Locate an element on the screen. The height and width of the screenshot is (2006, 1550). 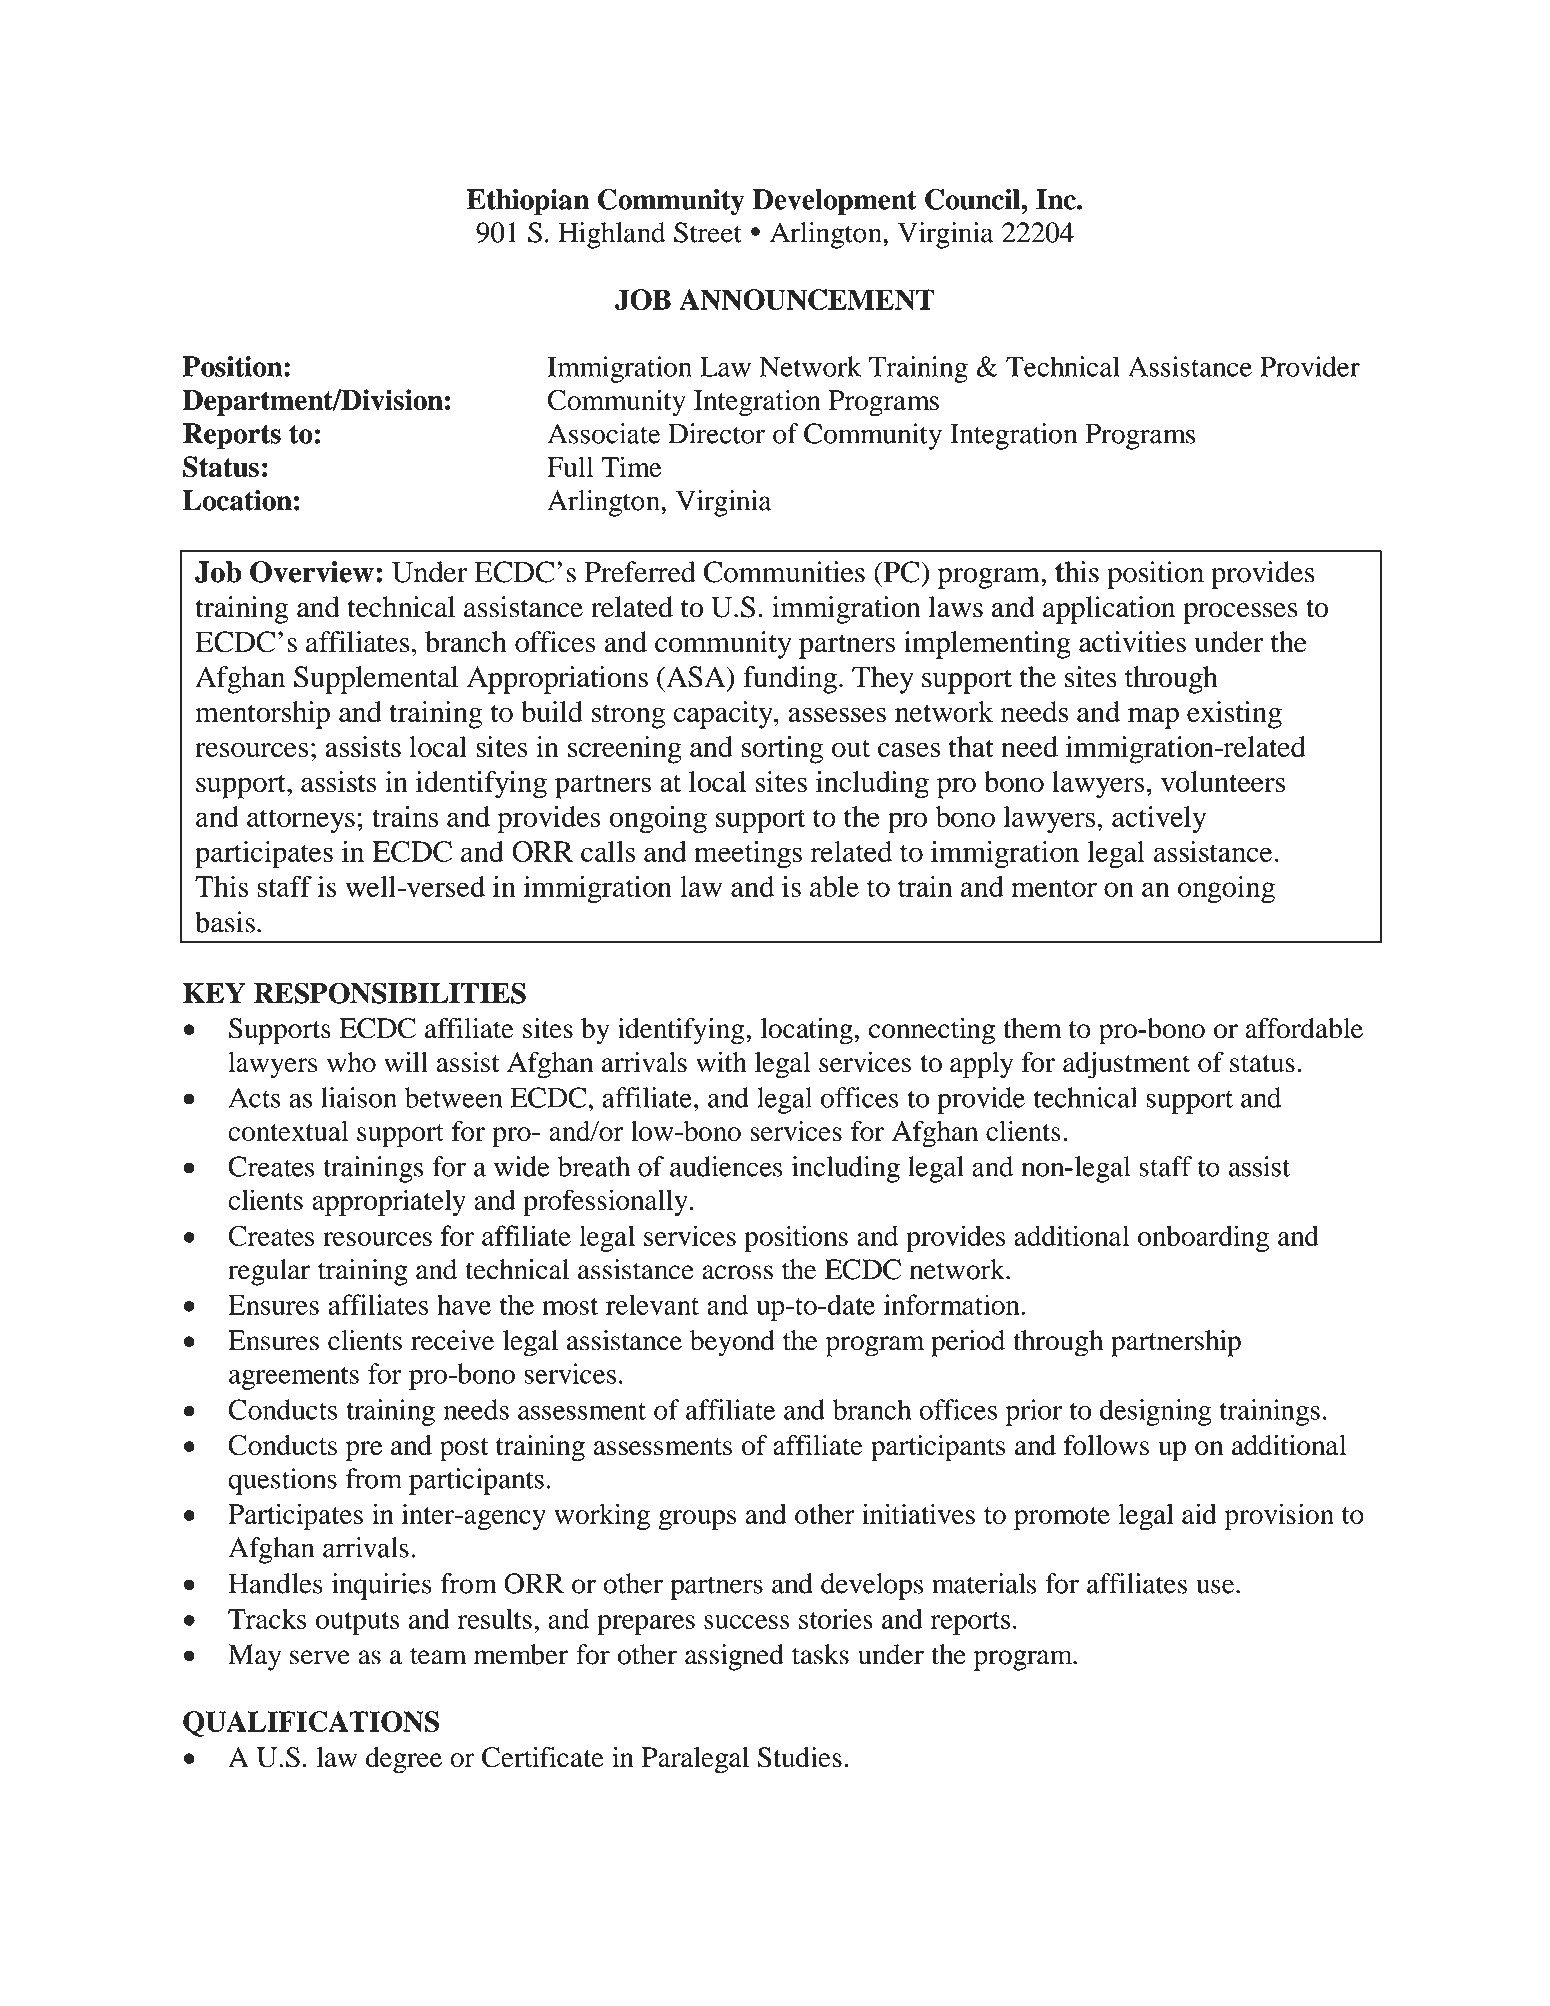
RESPONSIBILITIES is located at coordinates (390, 993).
